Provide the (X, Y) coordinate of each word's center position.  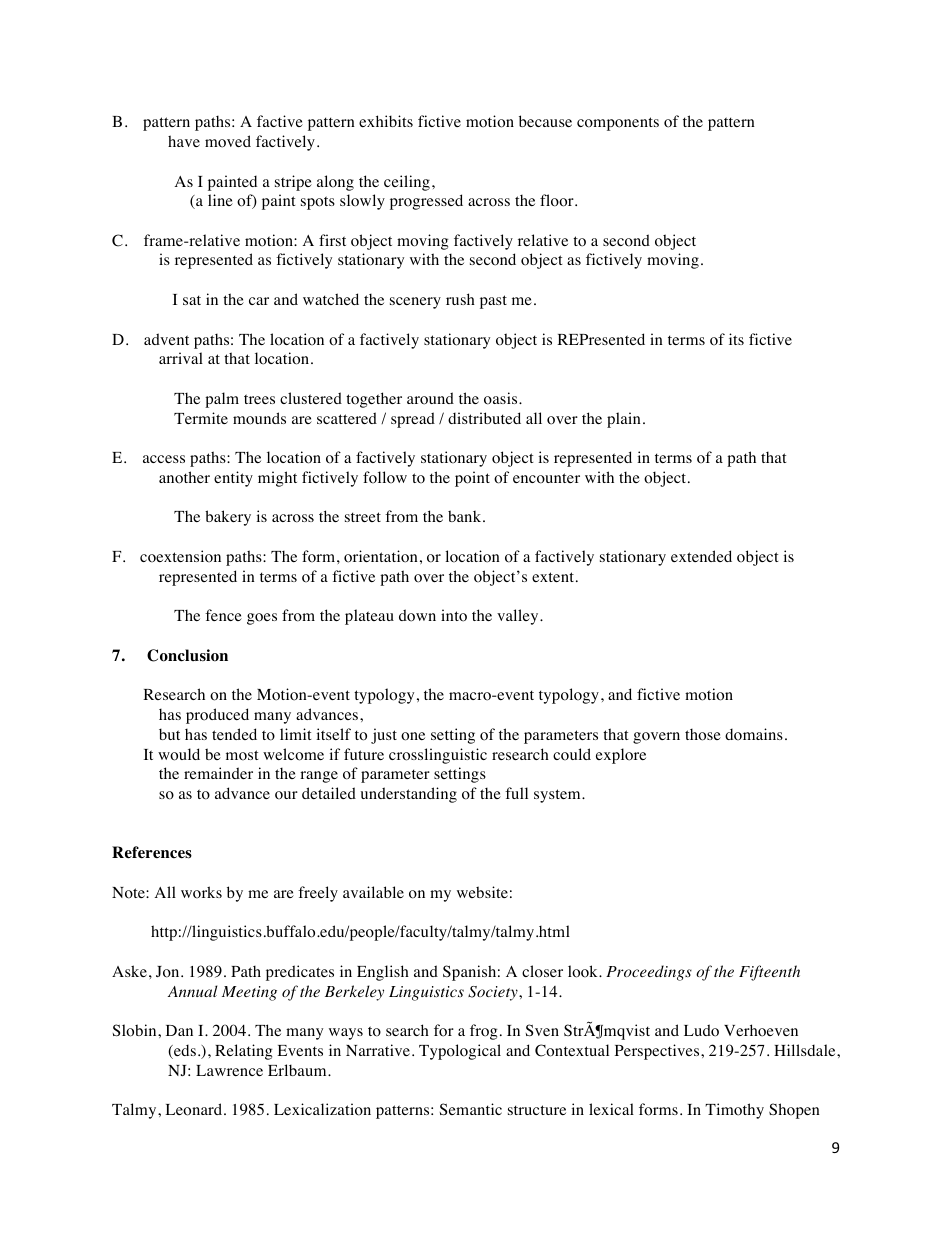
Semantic (471, 1109)
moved (228, 141)
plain (624, 420)
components (618, 124)
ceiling (407, 183)
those (703, 734)
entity (233, 479)
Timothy (734, 1111)
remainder (218, 773)
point (472, 479)
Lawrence (229, 1070)
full (516, 793)
